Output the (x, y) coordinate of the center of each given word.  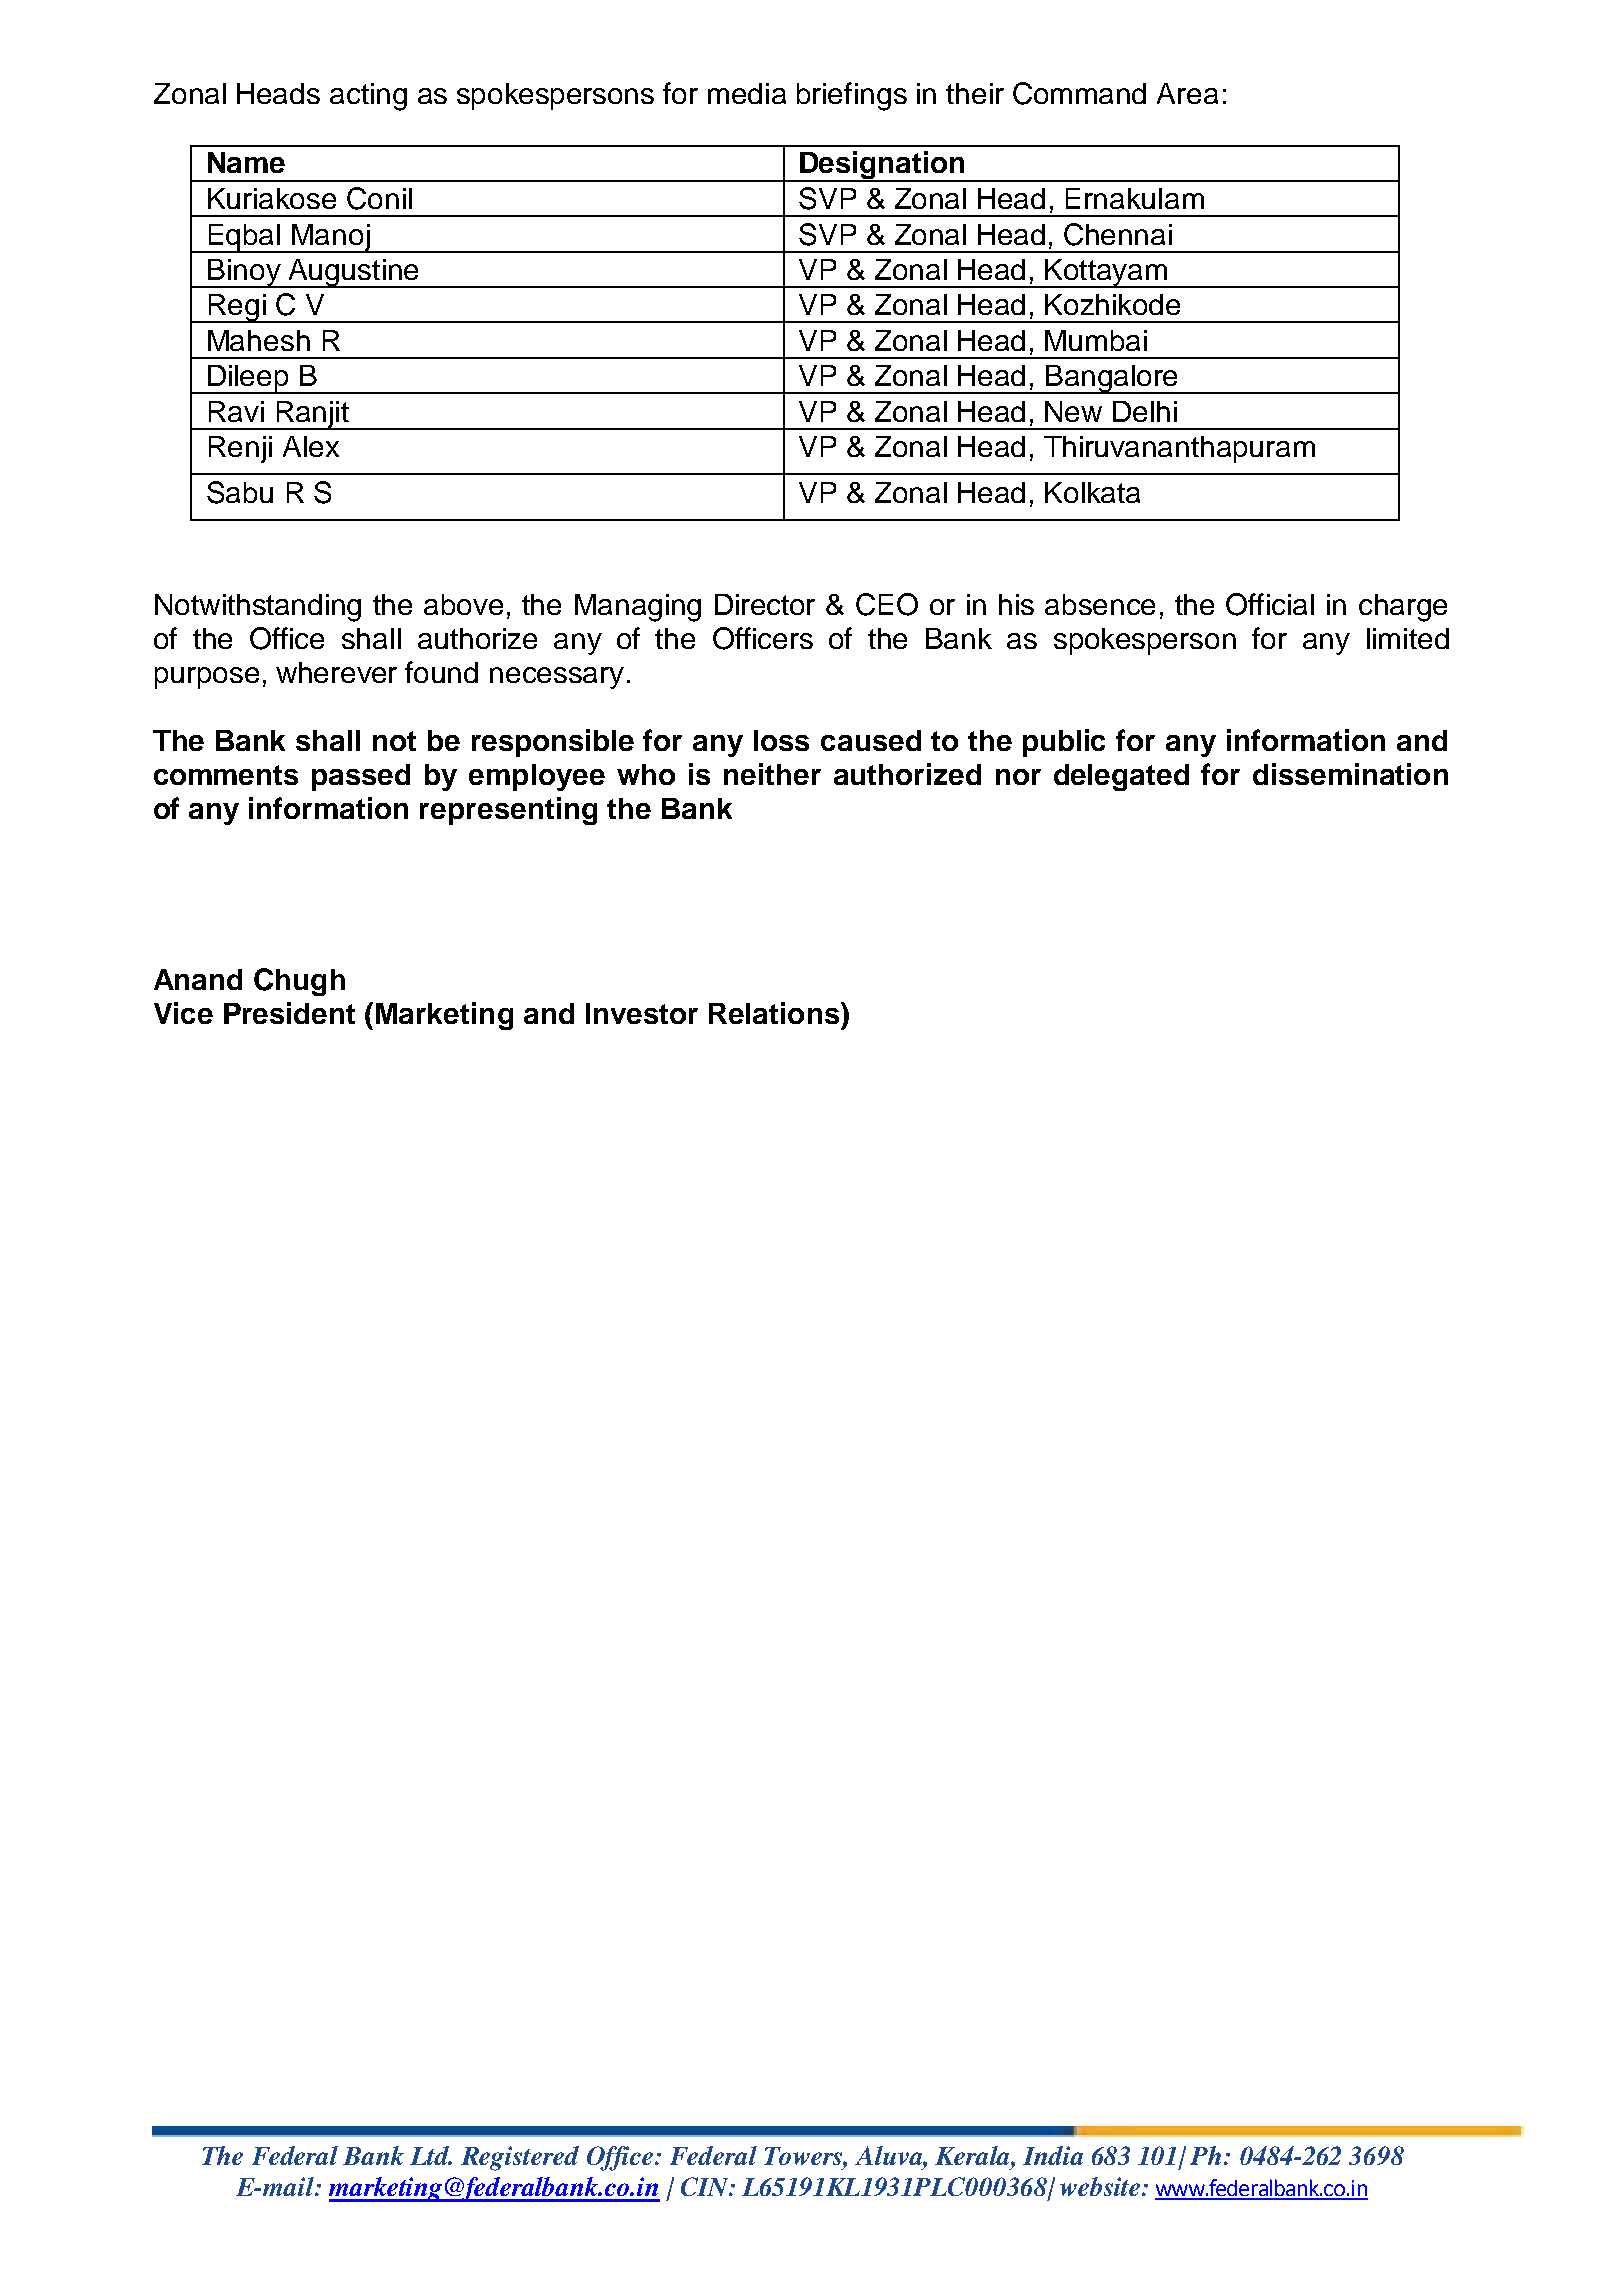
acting (368, 97)
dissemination (1350, 774)
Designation (882, 166)
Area (1187, 93)
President (289, 1013)
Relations (775, 1013)
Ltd (431, 2155)
